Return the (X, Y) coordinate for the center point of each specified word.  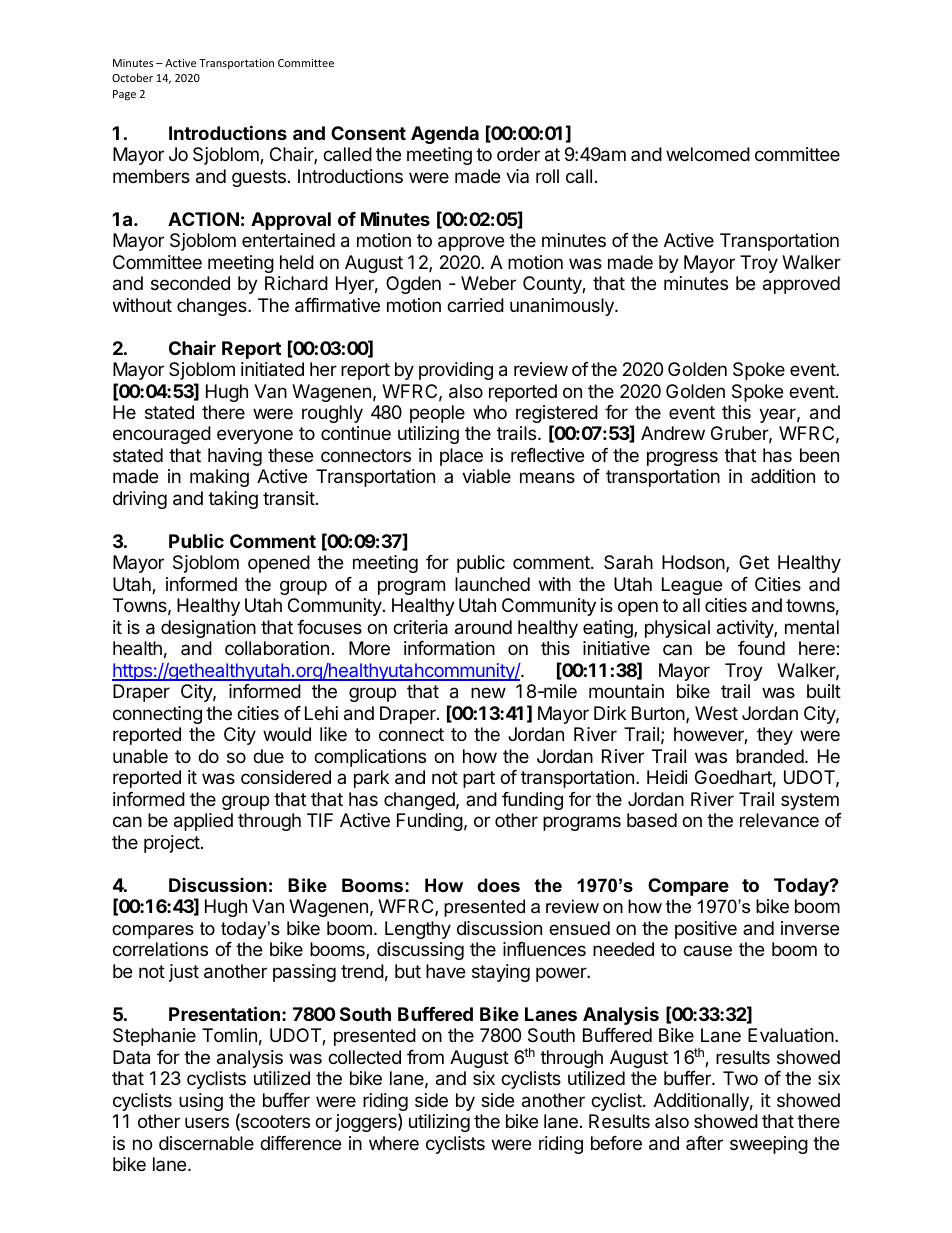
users (207, 1122)
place (461, 457)
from (425, 1057)
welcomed (708, 154)
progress (682, 458)
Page (124, 95)
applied (203, 822)
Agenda (445, 135)
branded (770, 756)
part (479, 779)
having (235, 457)
